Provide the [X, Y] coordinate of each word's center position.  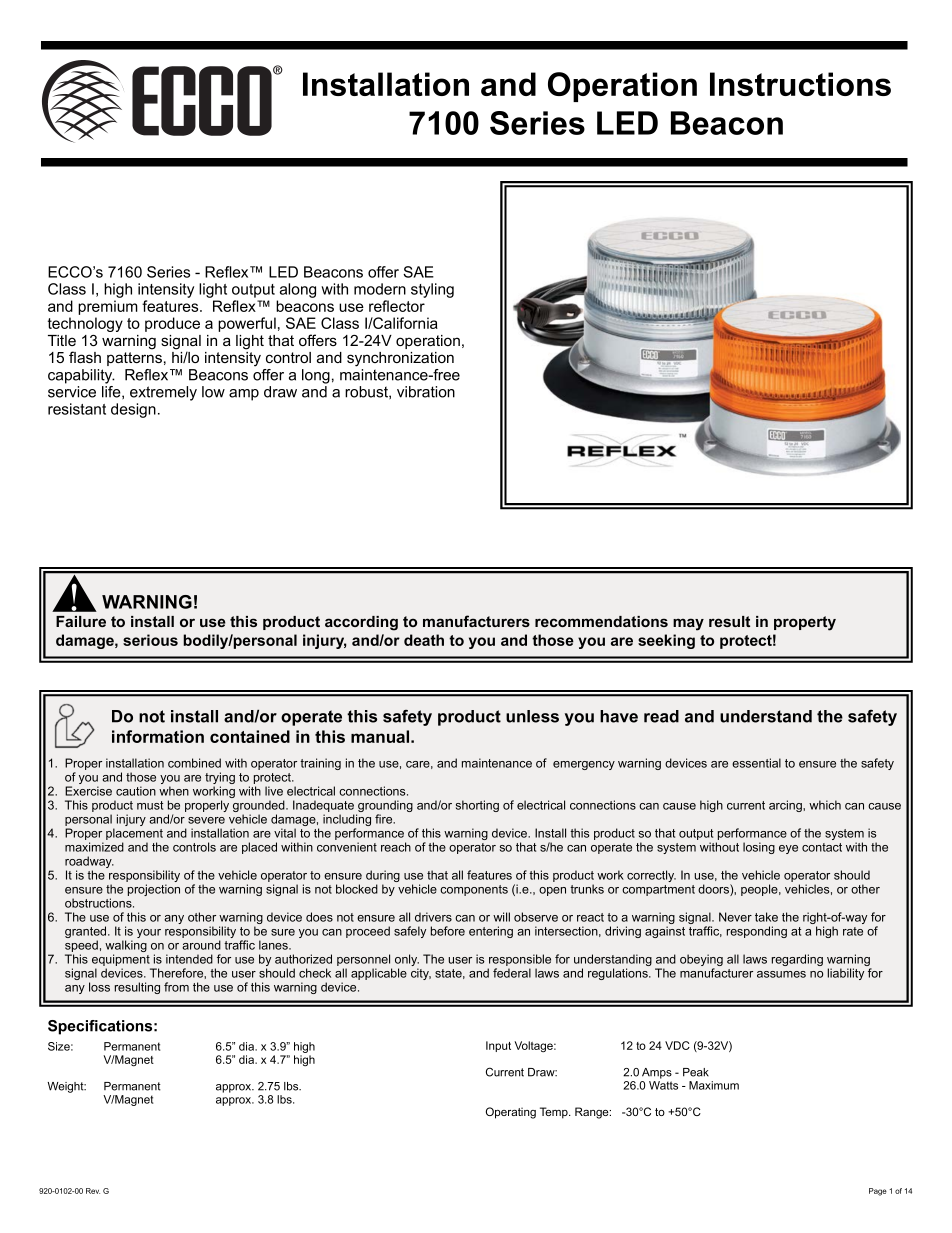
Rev [93, 1191]
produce [172, 324]
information [158, 736]
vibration [426, 392]
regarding [797, 960]
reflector [397, 306]
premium [108, 307]
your [149, 933]
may [688, 624]
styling [432, 290]
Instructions [800, 84]
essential [756, 763]
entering [491, 932]
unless [532, 716]
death [424, 640]
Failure [81, 621]
